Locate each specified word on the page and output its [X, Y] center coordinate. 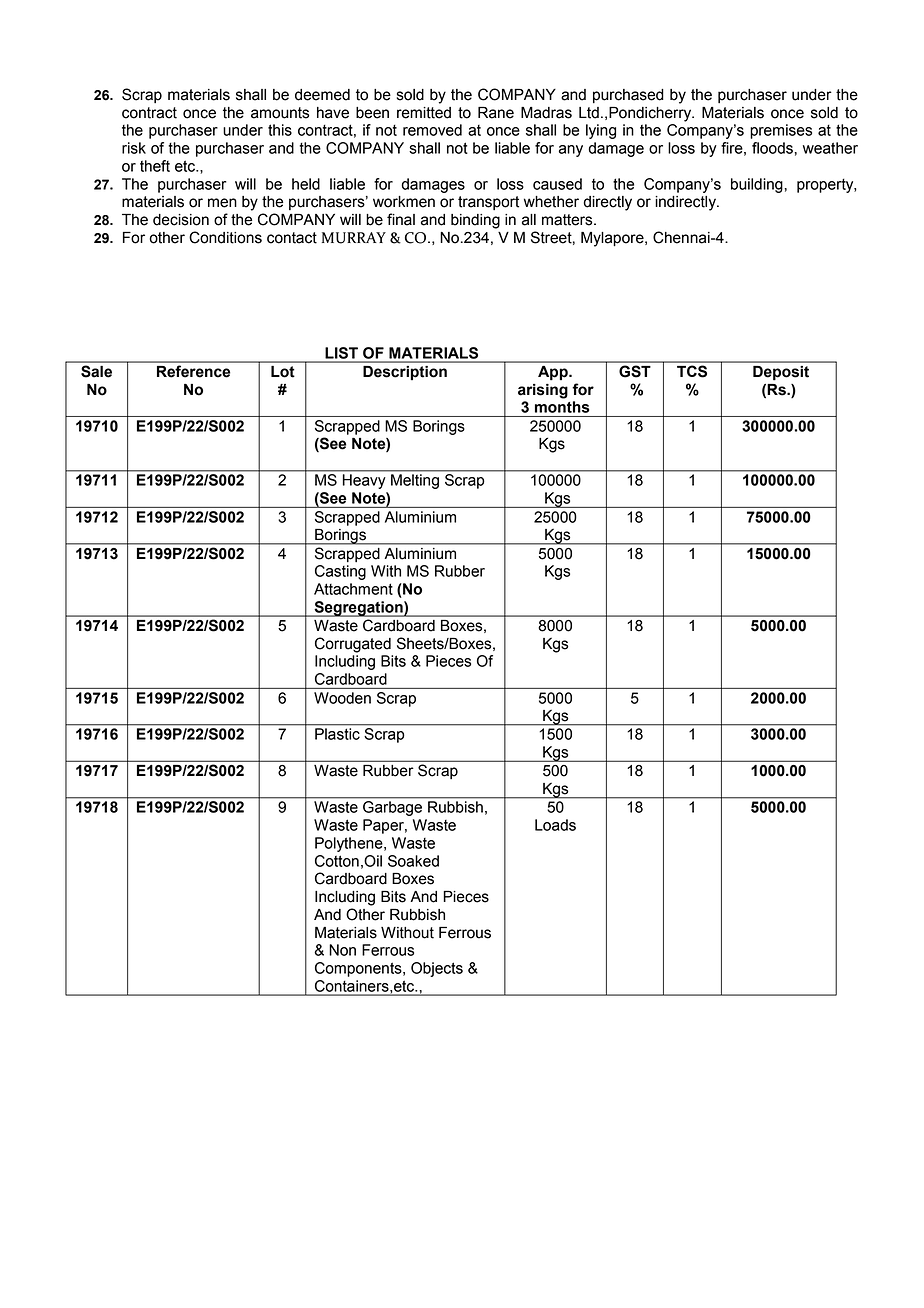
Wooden [342, 698]
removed [432, 130]
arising [543, 391]
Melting [415, 481]
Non [342, 950]
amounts [280, 113]
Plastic [337, 734]
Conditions [225, 237]
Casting [340, 572]
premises [781, 131]
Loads [555, 825]
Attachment [353, 589]
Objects [437, 969]
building [758, 185]
